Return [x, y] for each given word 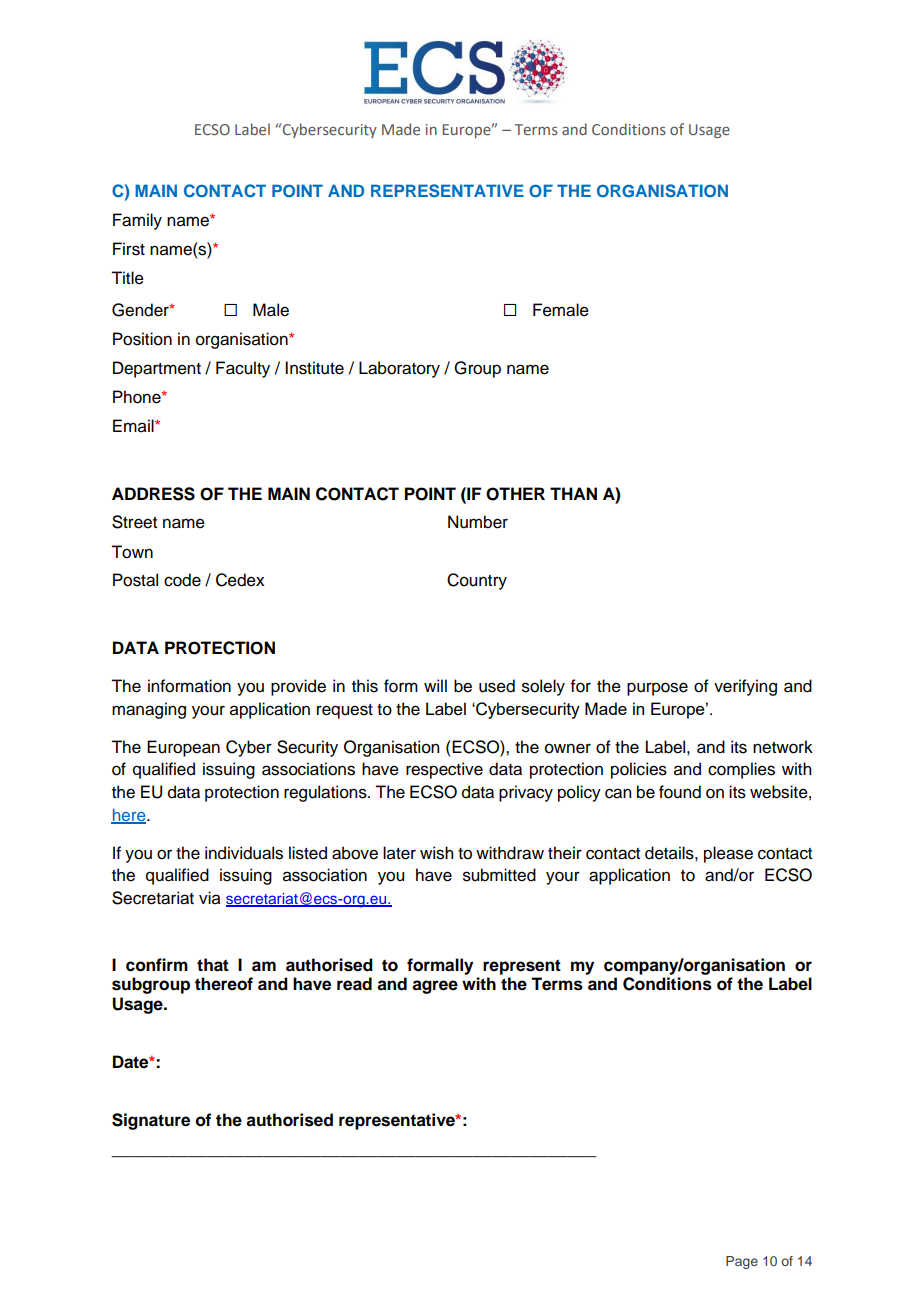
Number [478, 522]
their [565, 853]
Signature [151, 1121]
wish [436, 853]
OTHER [515, 494]
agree [435, 987]
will [435, 685]
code [182, 580]
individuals [244, 853]
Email [134, 426]
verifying [745, 687]
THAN [573, 493]
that [213, 965]
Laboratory [399, 369]
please [728, 854]
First [129, 249]
